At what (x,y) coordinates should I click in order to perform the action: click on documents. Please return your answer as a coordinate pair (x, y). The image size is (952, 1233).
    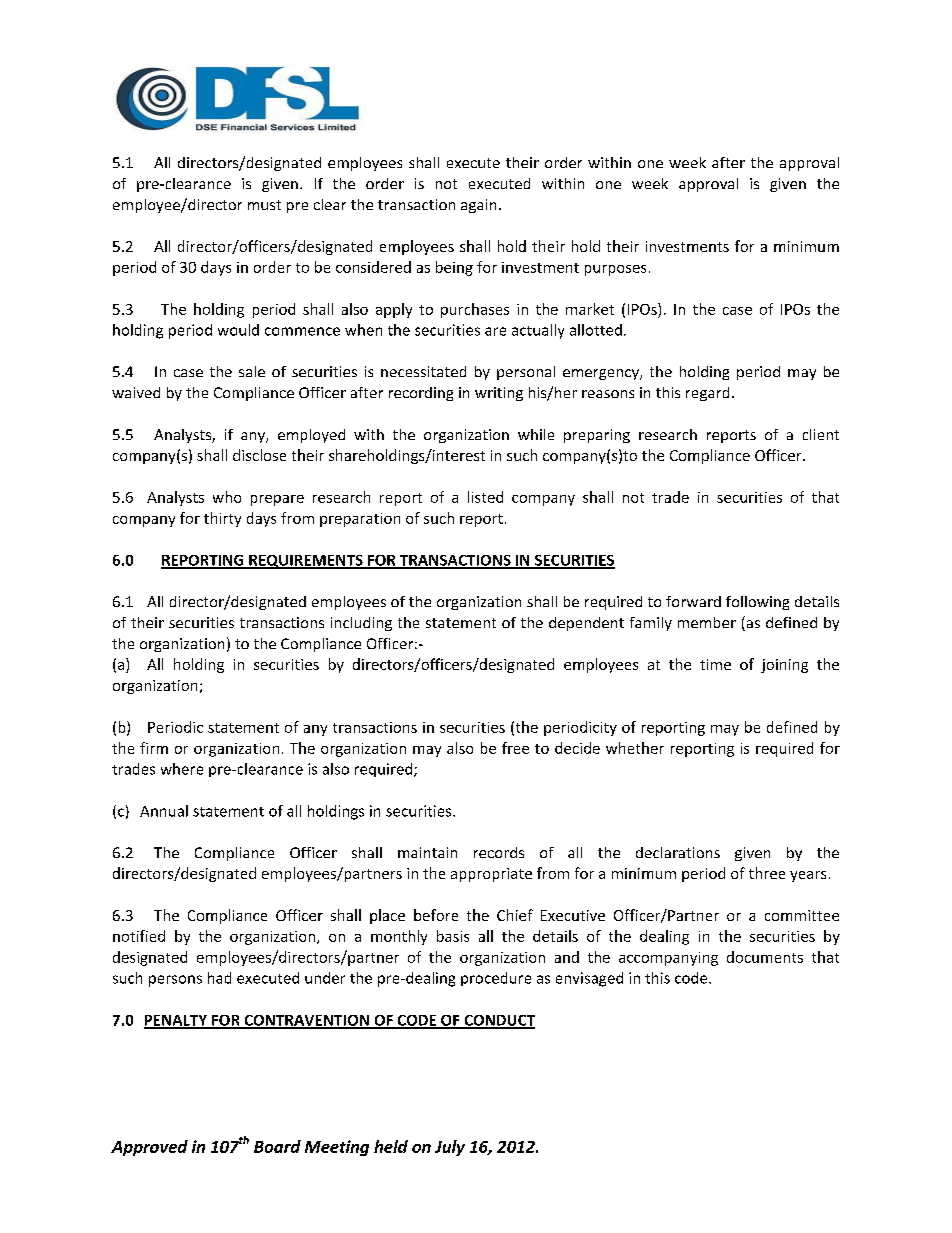
    Looking at the image, I should click on (765, 957).
